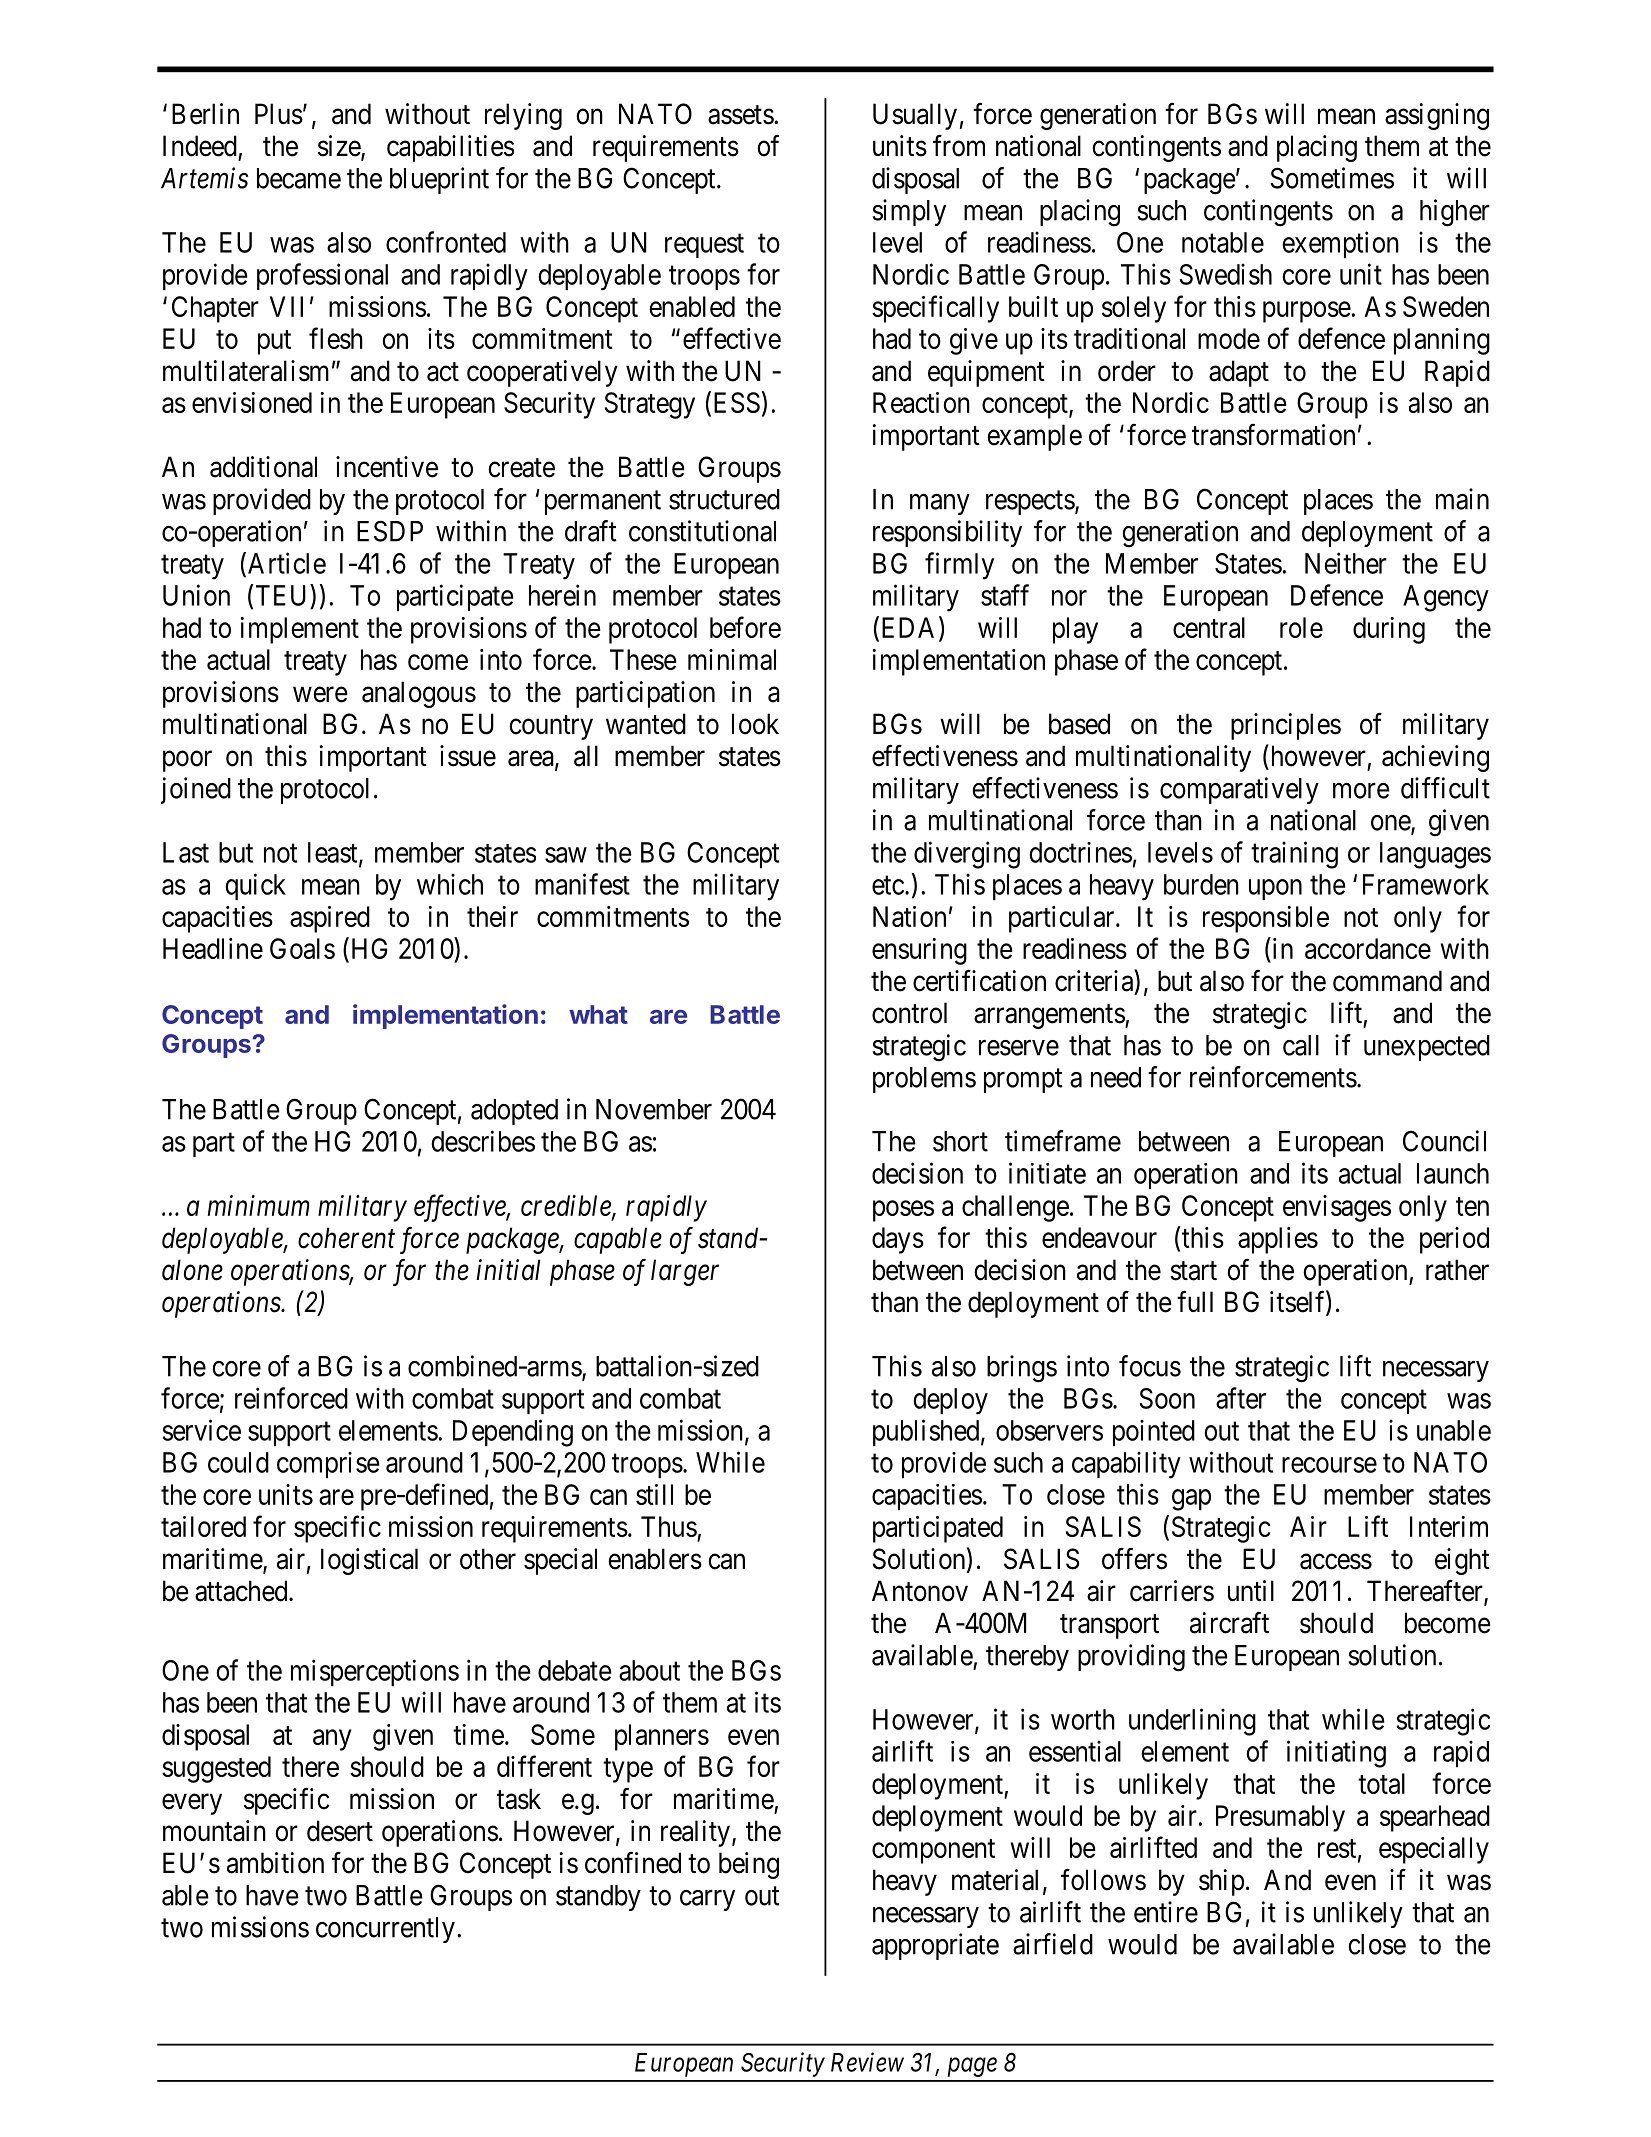 This screenshot has height=2137, width=1651. What do you see at coordinates (385, 1930) in the screenshot?
I see `concurrently` at bounding box center [385, 1930].
